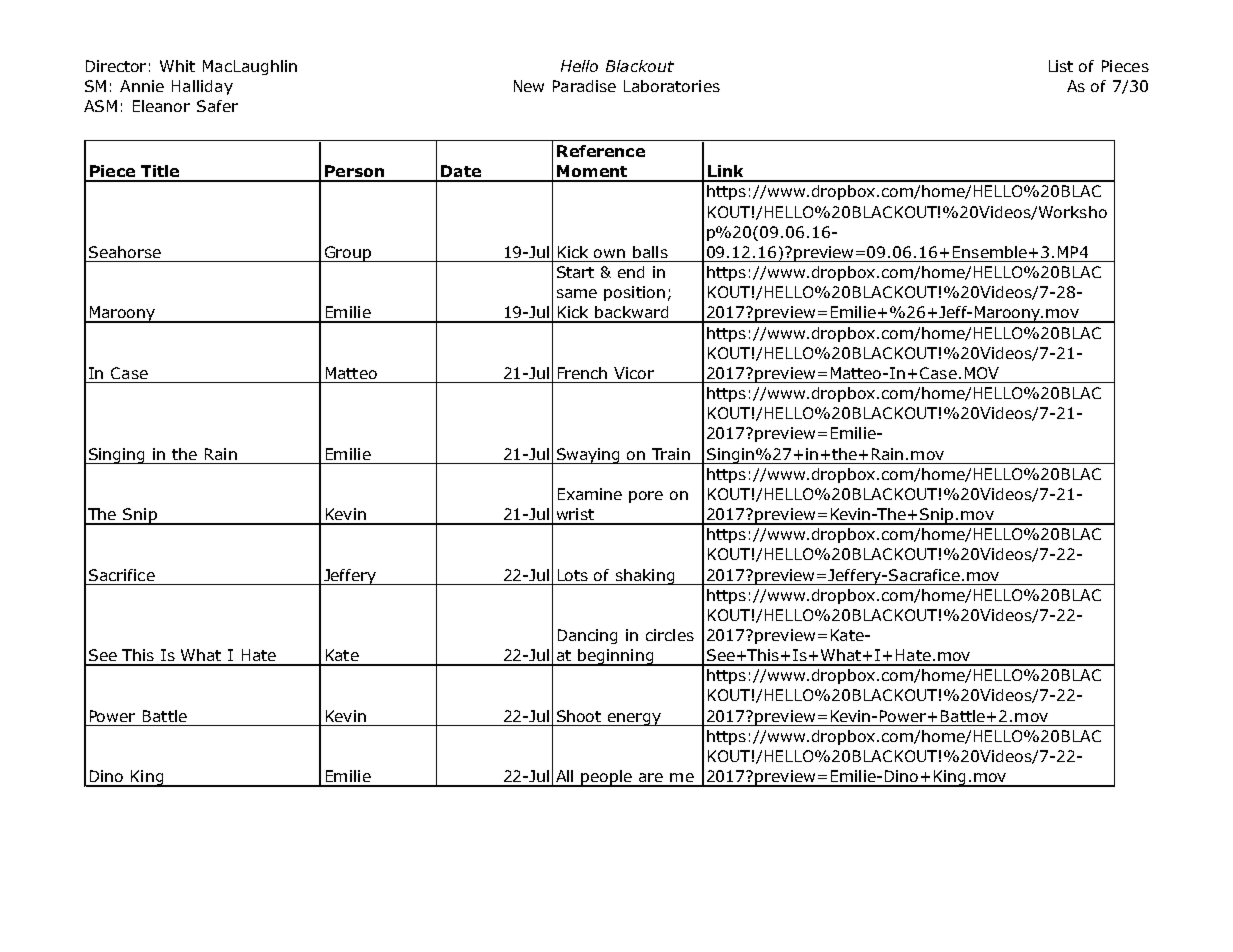  Describe the element at coordinates (650, 252) in the screenshot. I see `balls` at that location.
